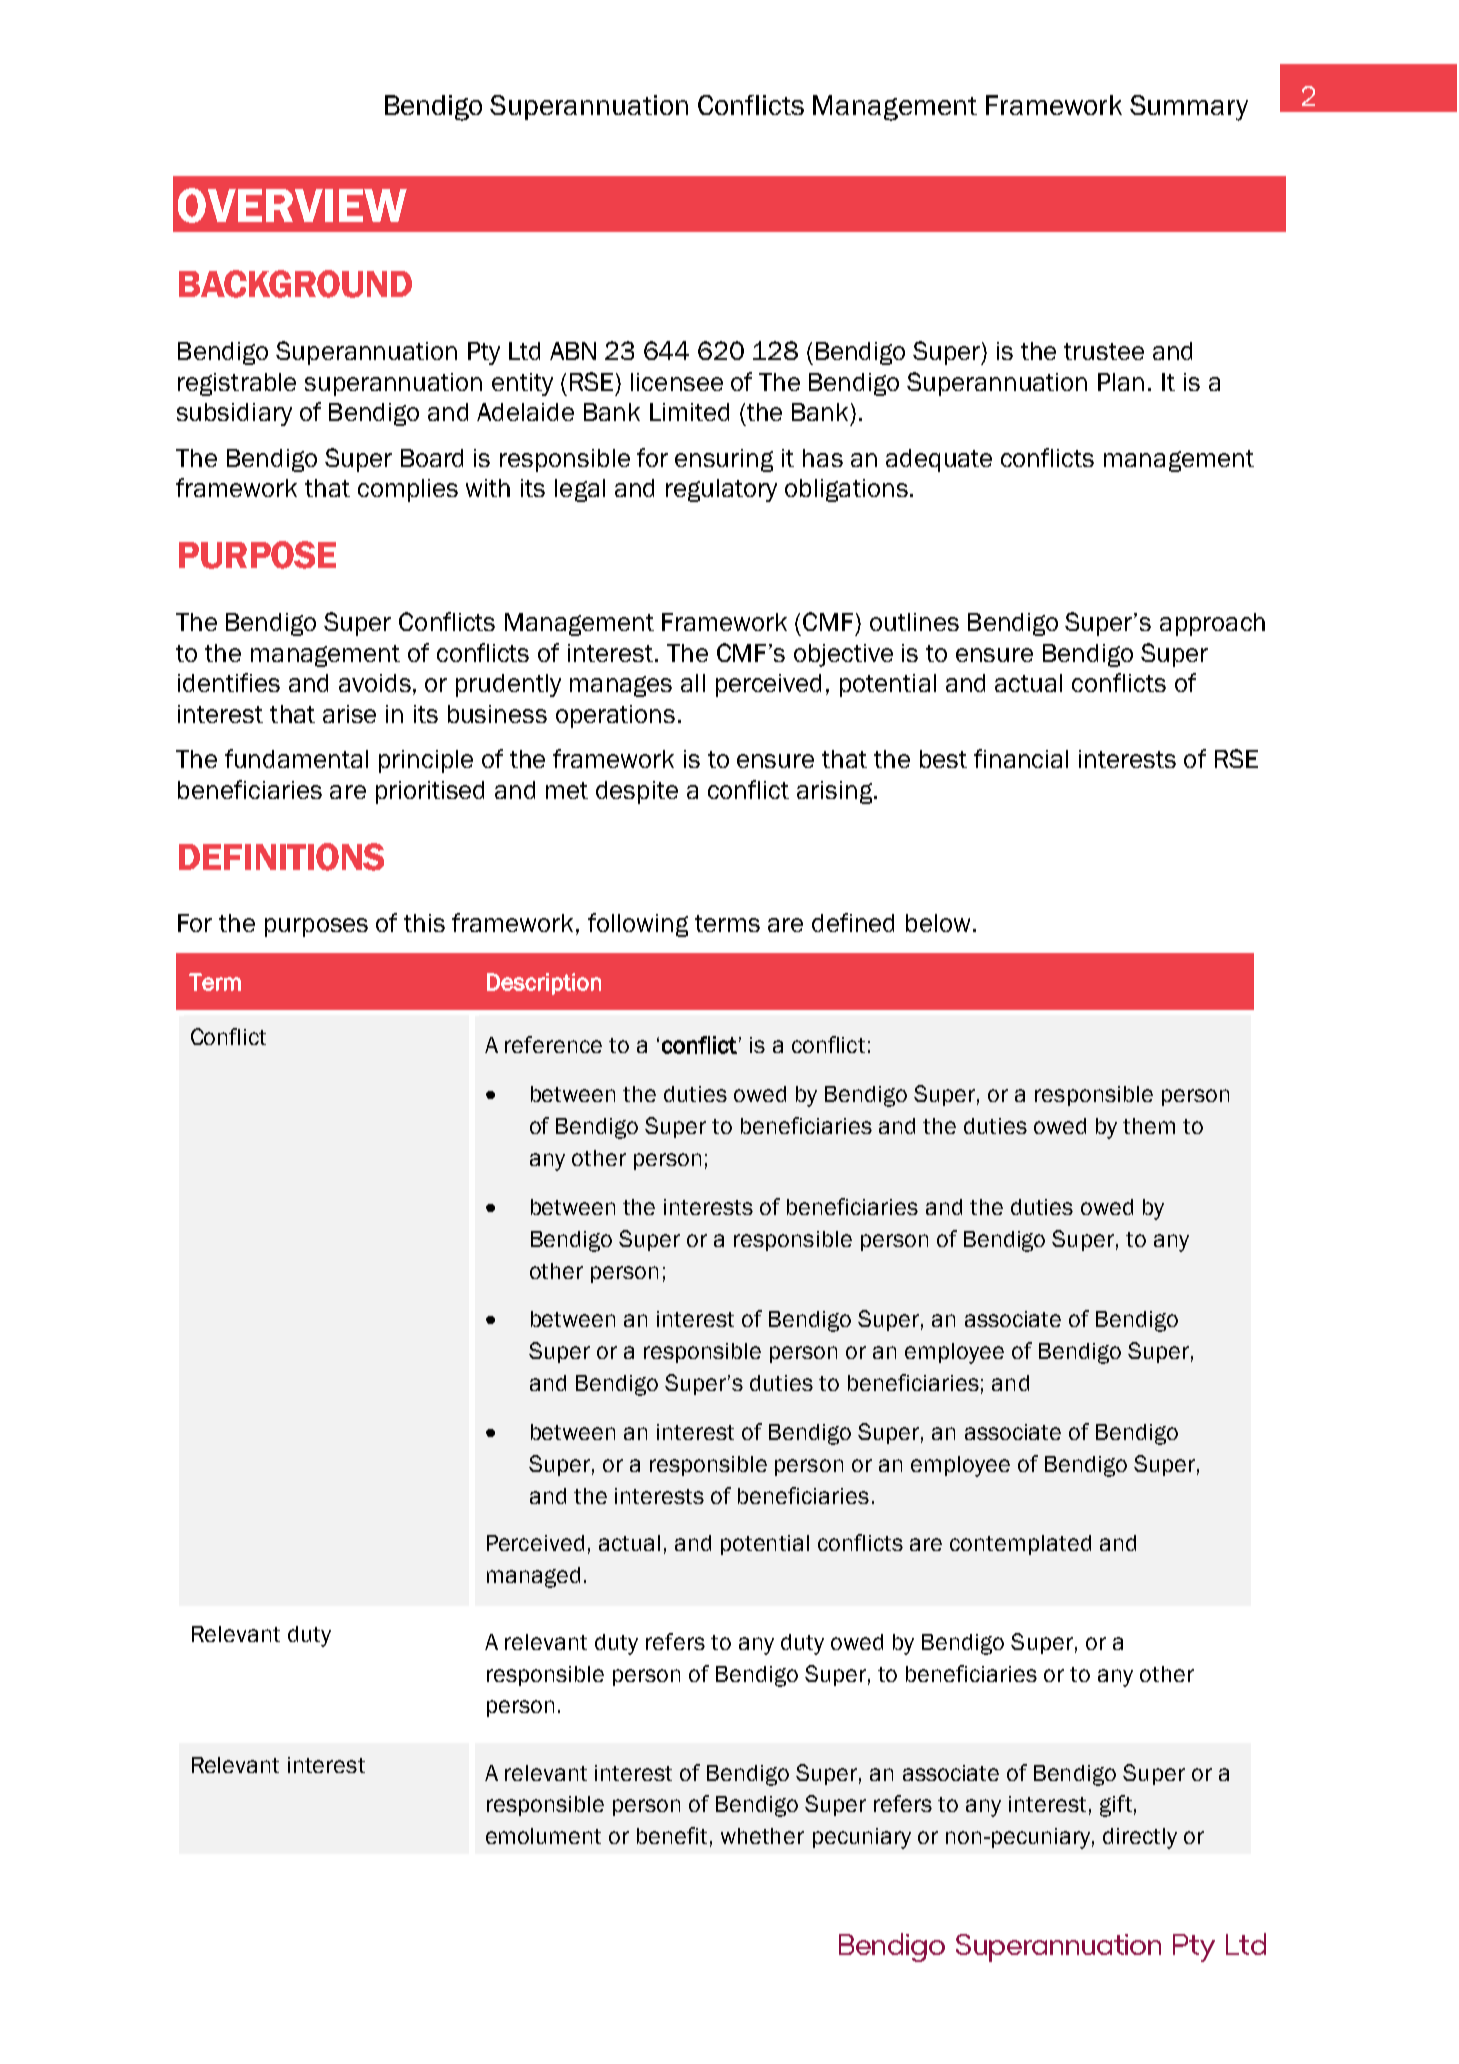 The image size is (1459, 2064). Describe the element at coordinates (1189, 108) in the screenshot. I see `Summary` at that location.
